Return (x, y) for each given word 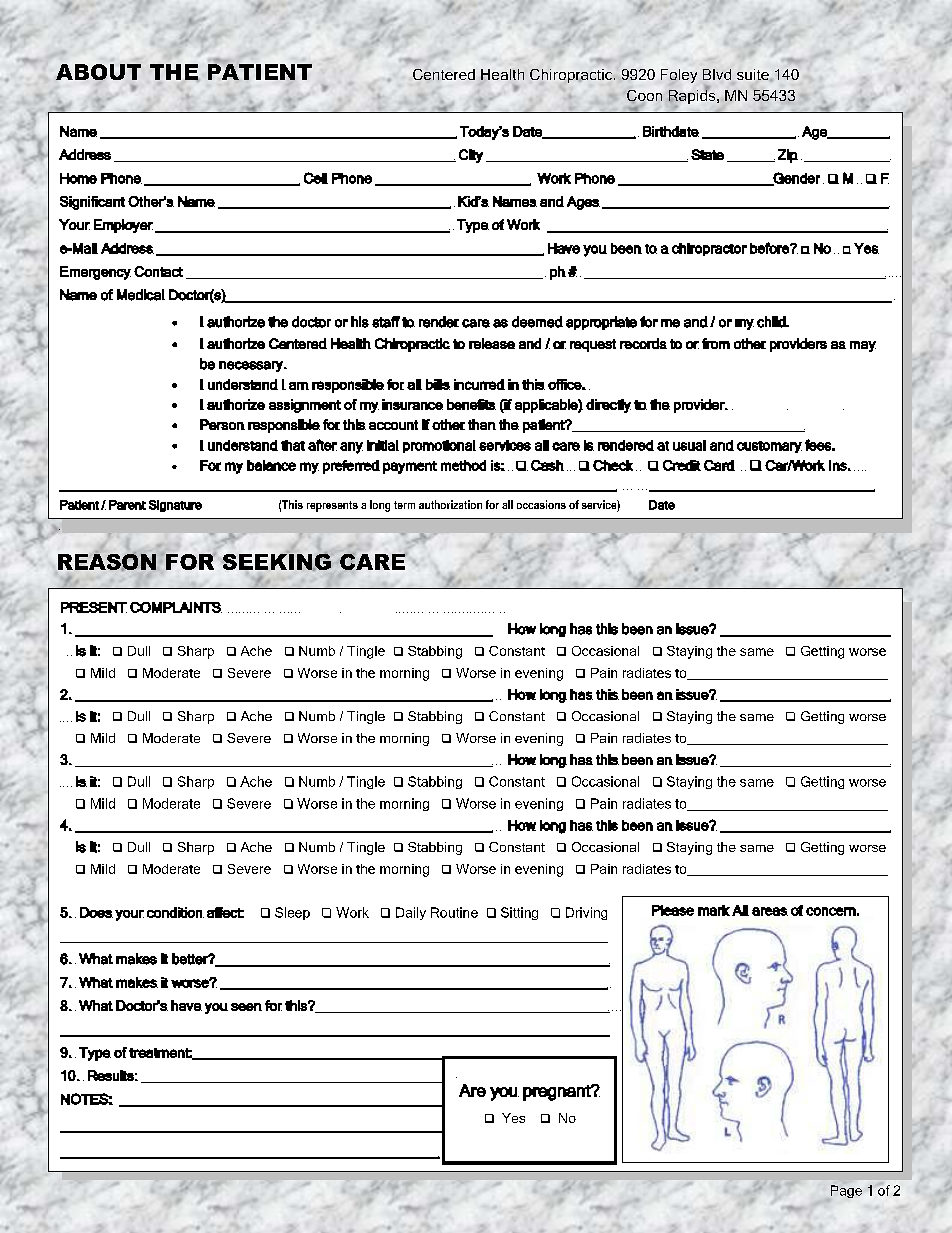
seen (246, 1007)
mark (714, 910)
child (772, 322)
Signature (175, 506)
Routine (454, 912)
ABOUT (98, 72)
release (492, 343)
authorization (450, 504)
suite (754, 75)
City (471, 156)
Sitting (519, 913)
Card (719, 465)
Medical (141, 295)
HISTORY (184, 673)
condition (175, 912)
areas (770, 911)
